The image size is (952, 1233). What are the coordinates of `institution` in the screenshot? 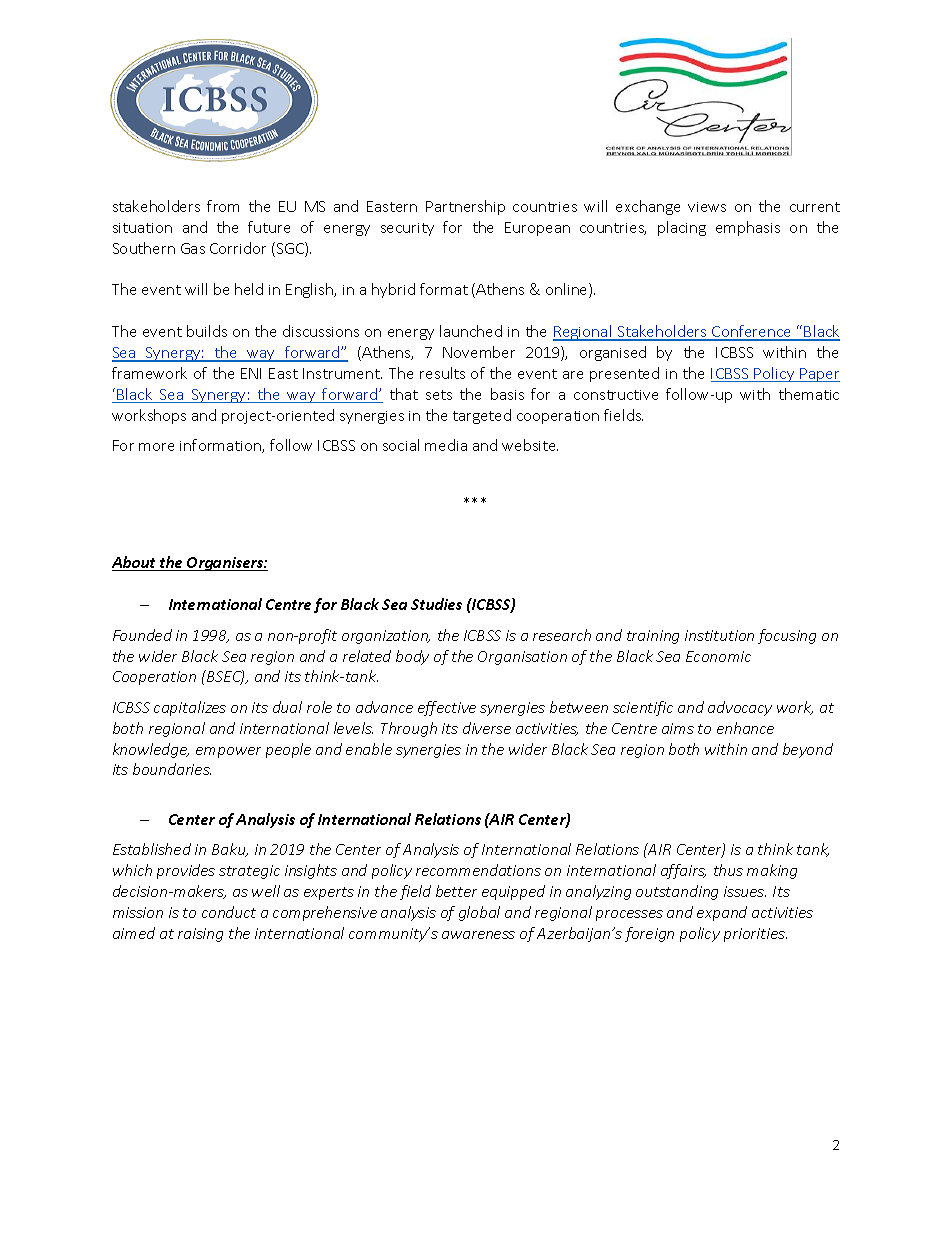 It's located at (719, 635).
